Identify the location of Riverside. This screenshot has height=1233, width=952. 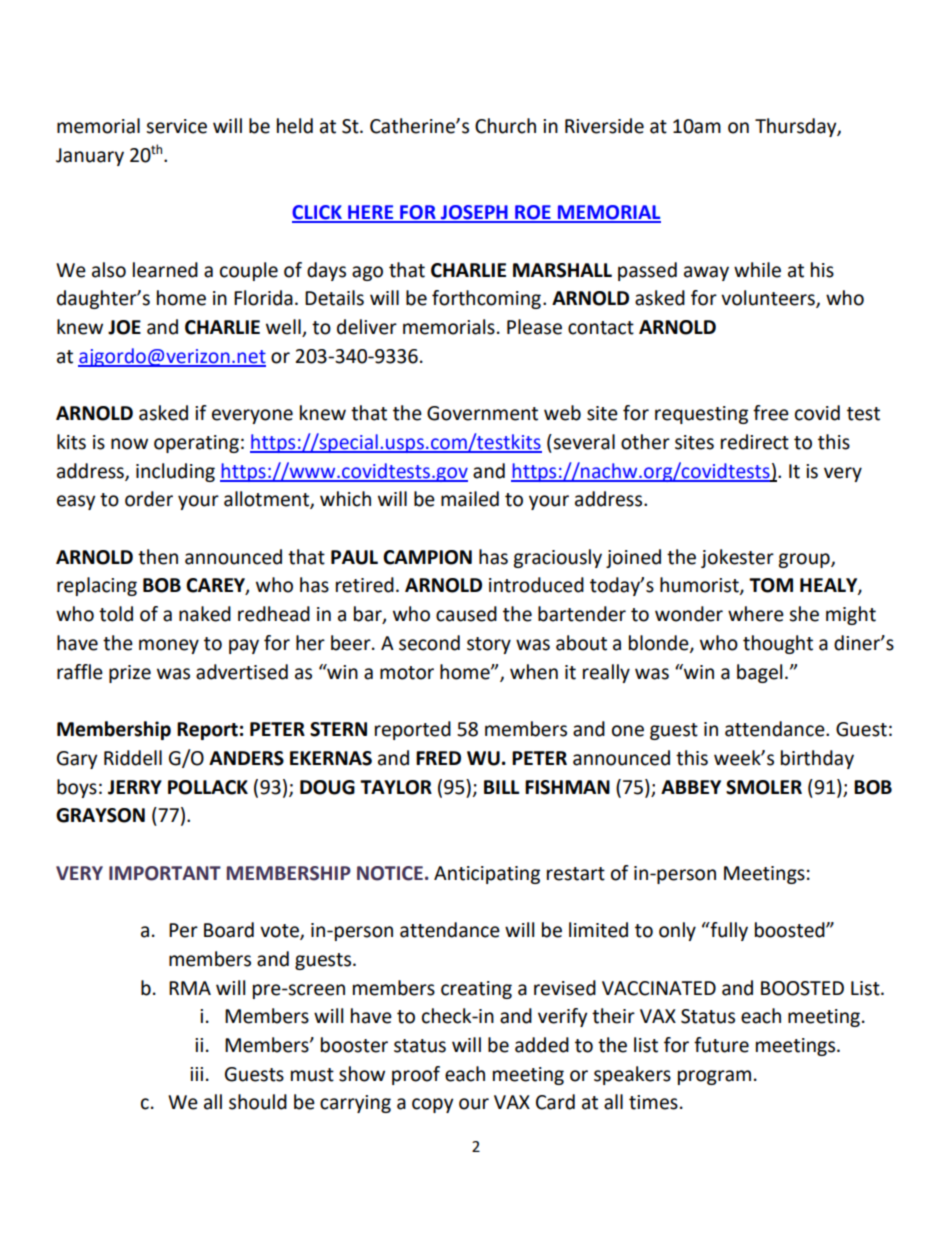
(604, 126).
